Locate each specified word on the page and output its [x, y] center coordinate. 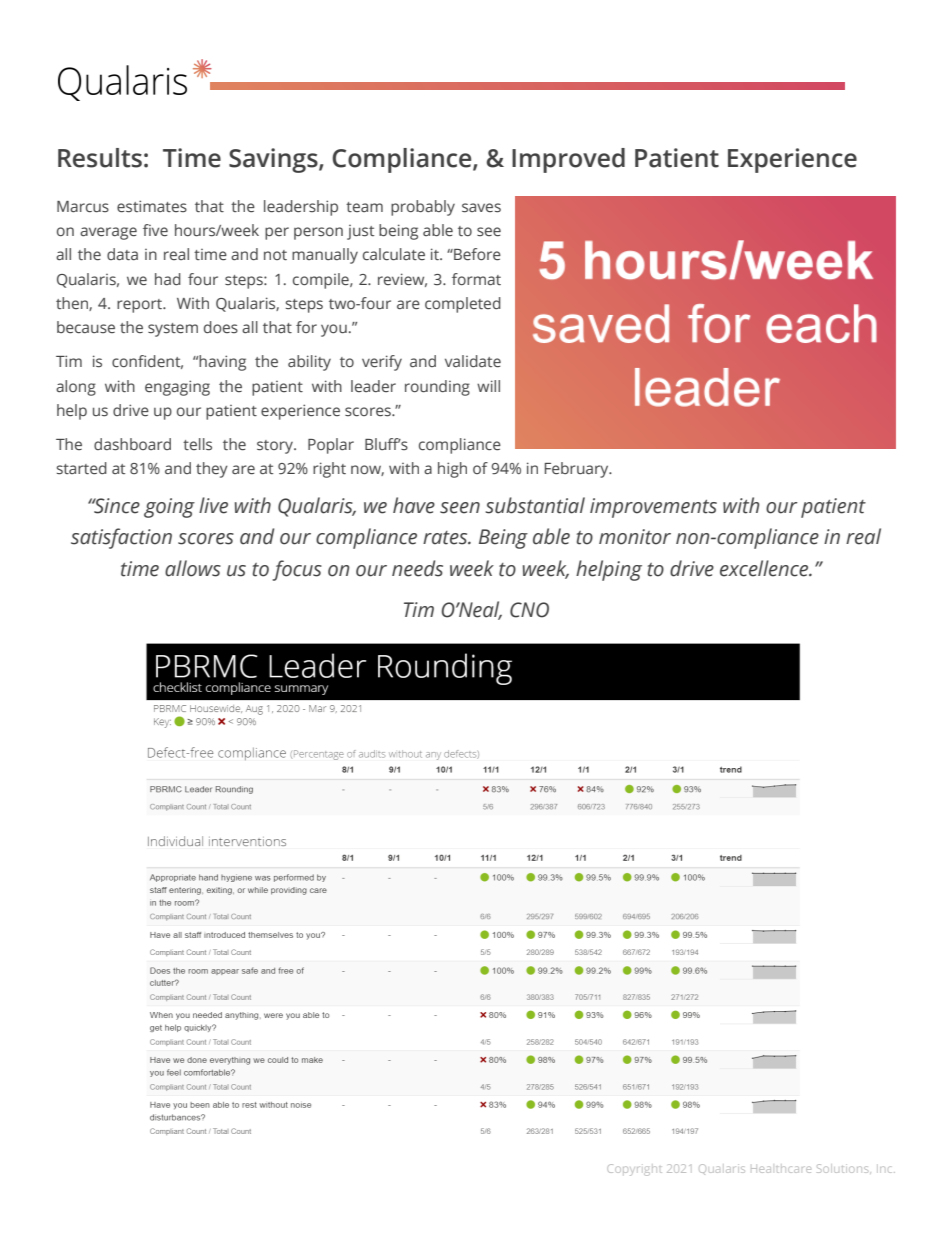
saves [481, 208]
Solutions [842, 1168]
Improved [568, 160]
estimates [152, 206]
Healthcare [781, 1169]
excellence [765, 568]
